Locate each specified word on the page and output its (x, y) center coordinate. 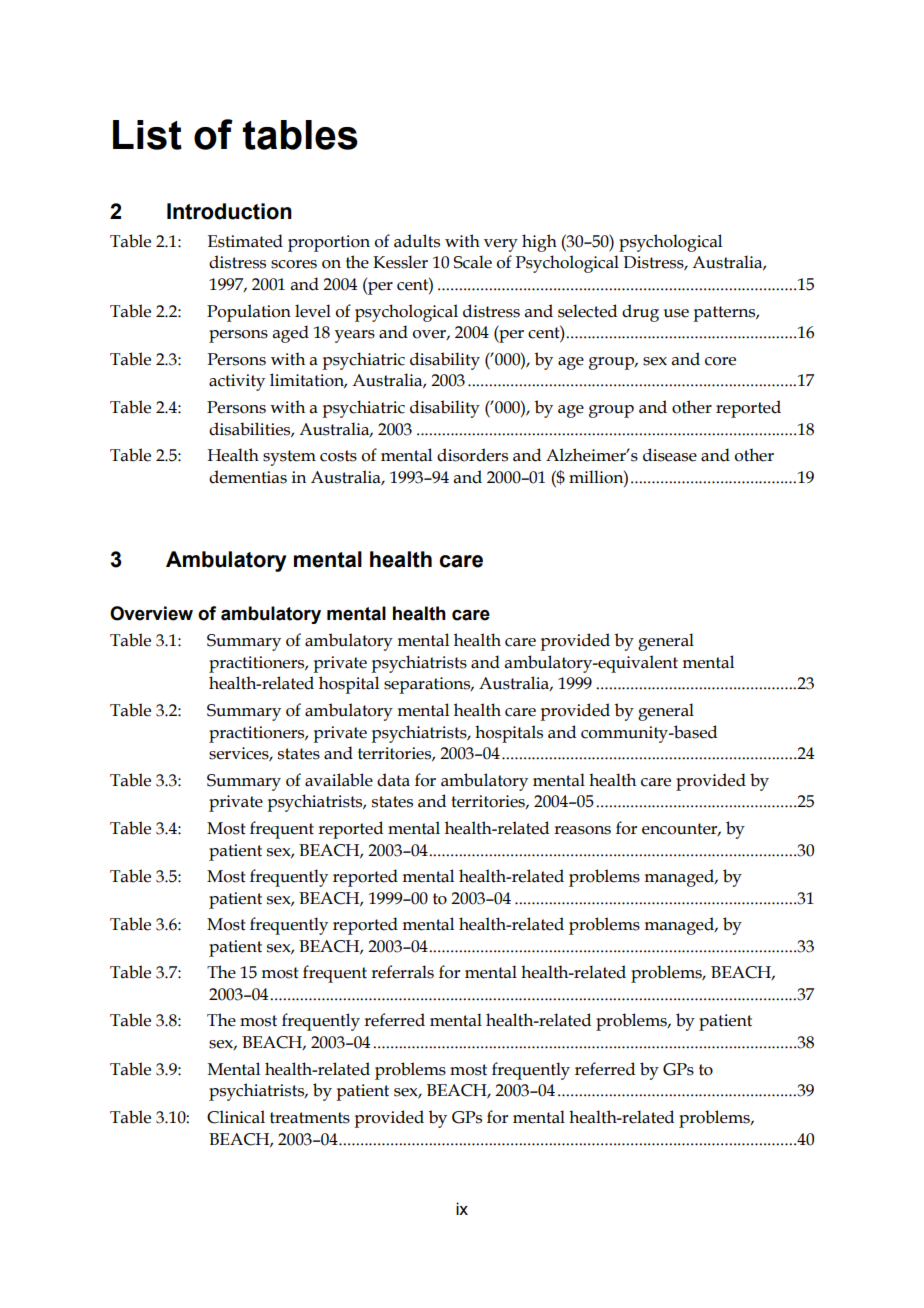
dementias (248, 477)
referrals (402, 972)
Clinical (236, 1117)
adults (417, 241)
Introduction (229, 211)
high (539, 243)
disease (670, 455)
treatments (310, 1118)
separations (428, 685)
